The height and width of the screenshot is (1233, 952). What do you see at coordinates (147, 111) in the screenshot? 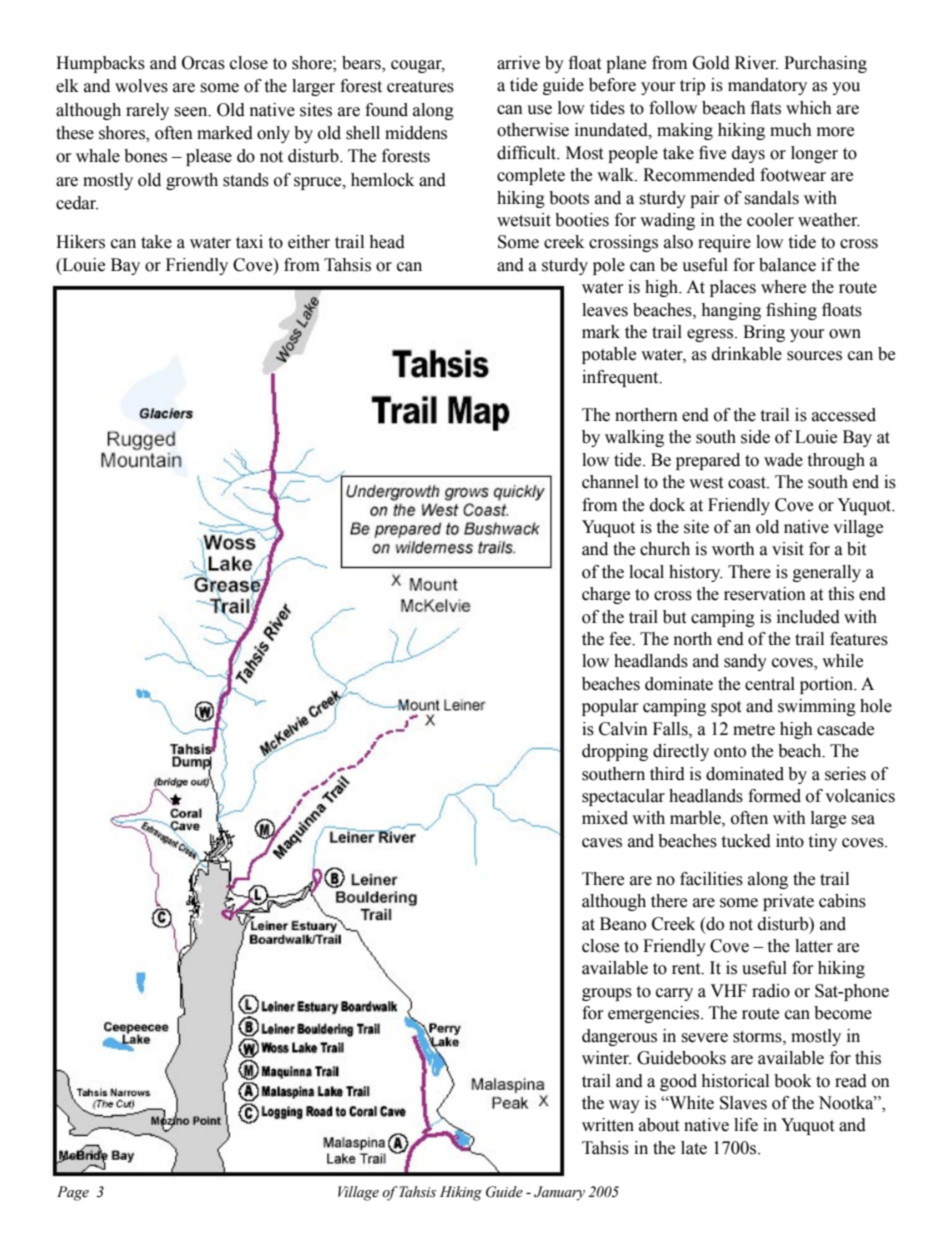
I see `rarely` at bounding box center [147, 111].
